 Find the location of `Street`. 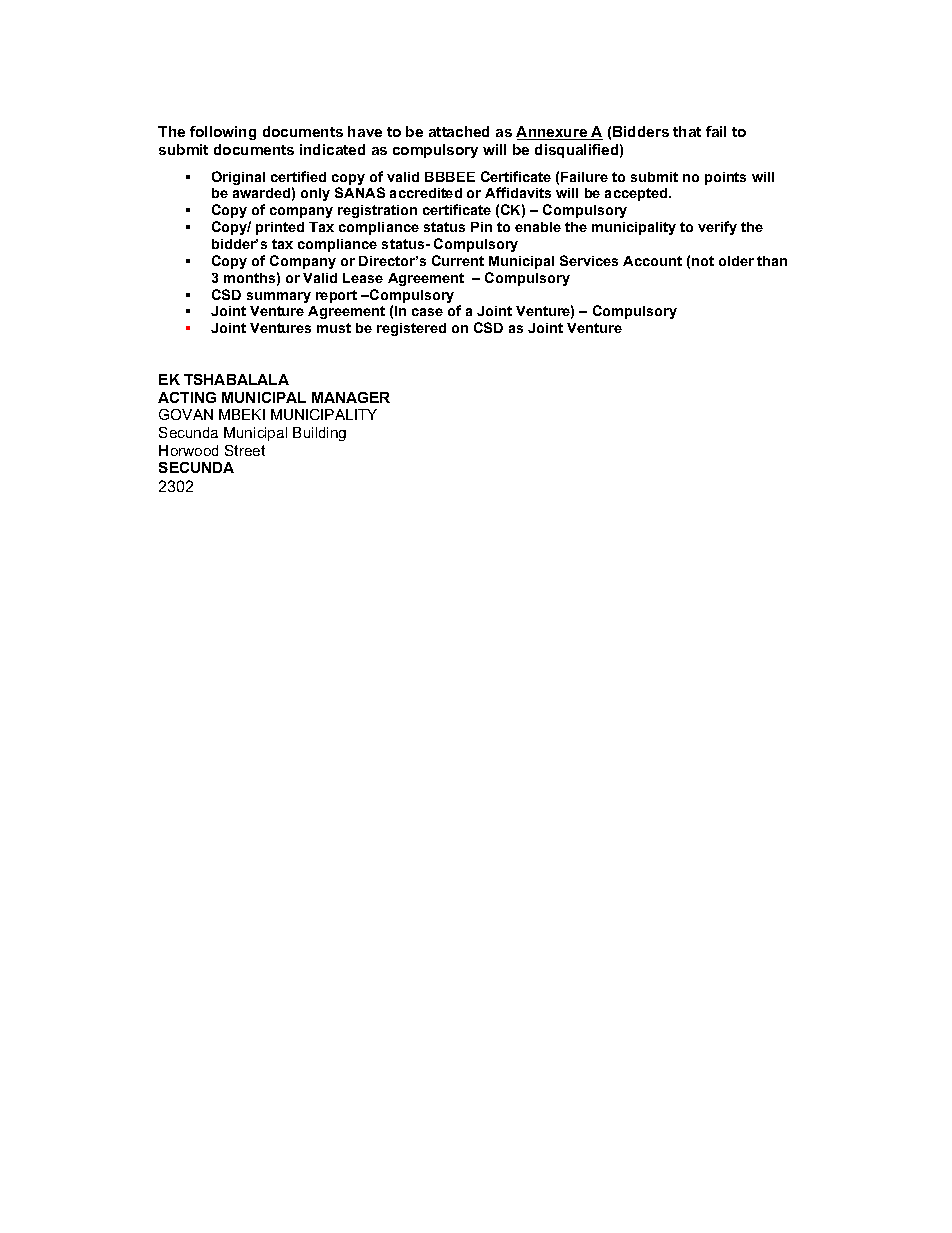

Street is located at coordinates (245, 450).
